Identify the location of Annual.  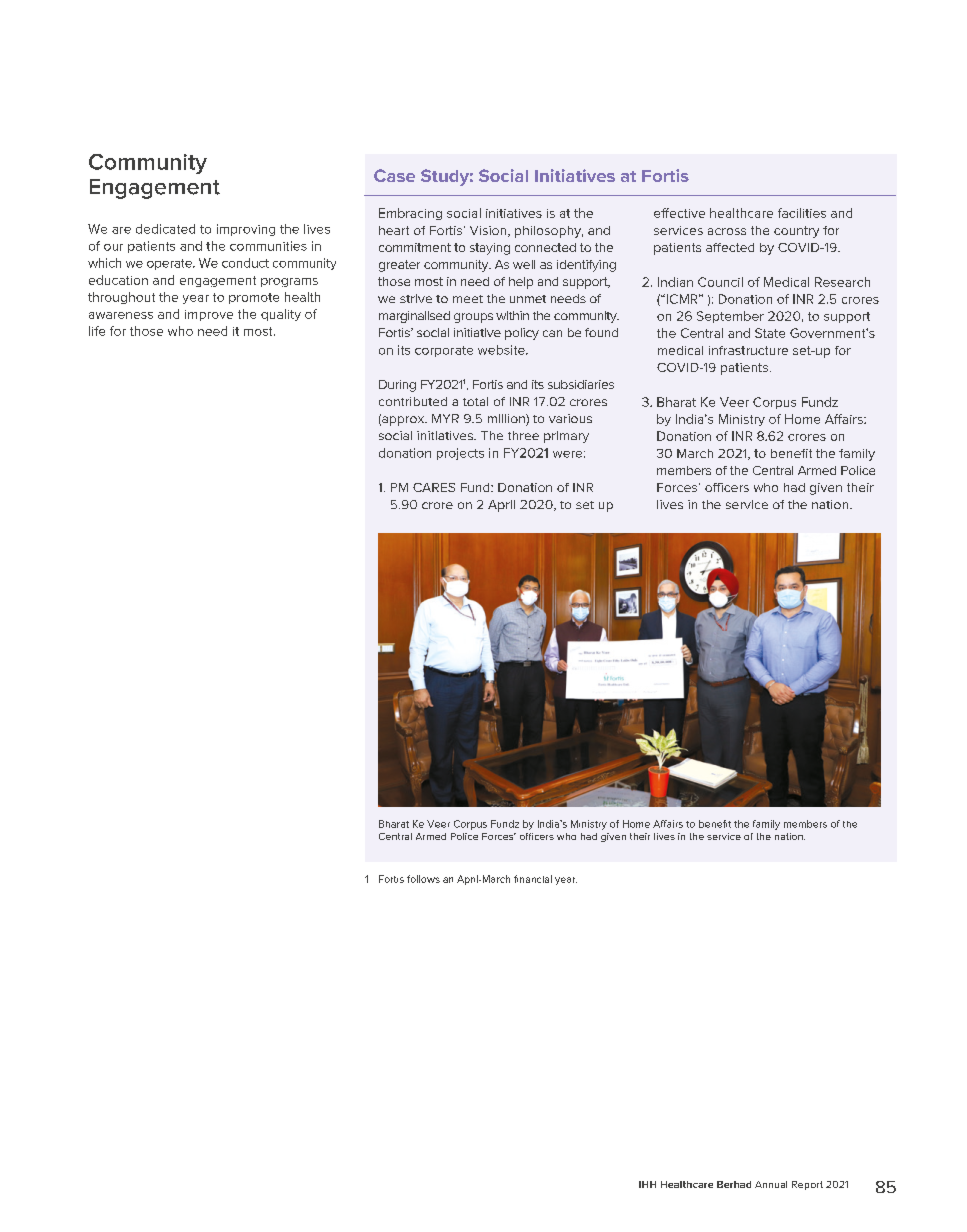
(771, 1184).
